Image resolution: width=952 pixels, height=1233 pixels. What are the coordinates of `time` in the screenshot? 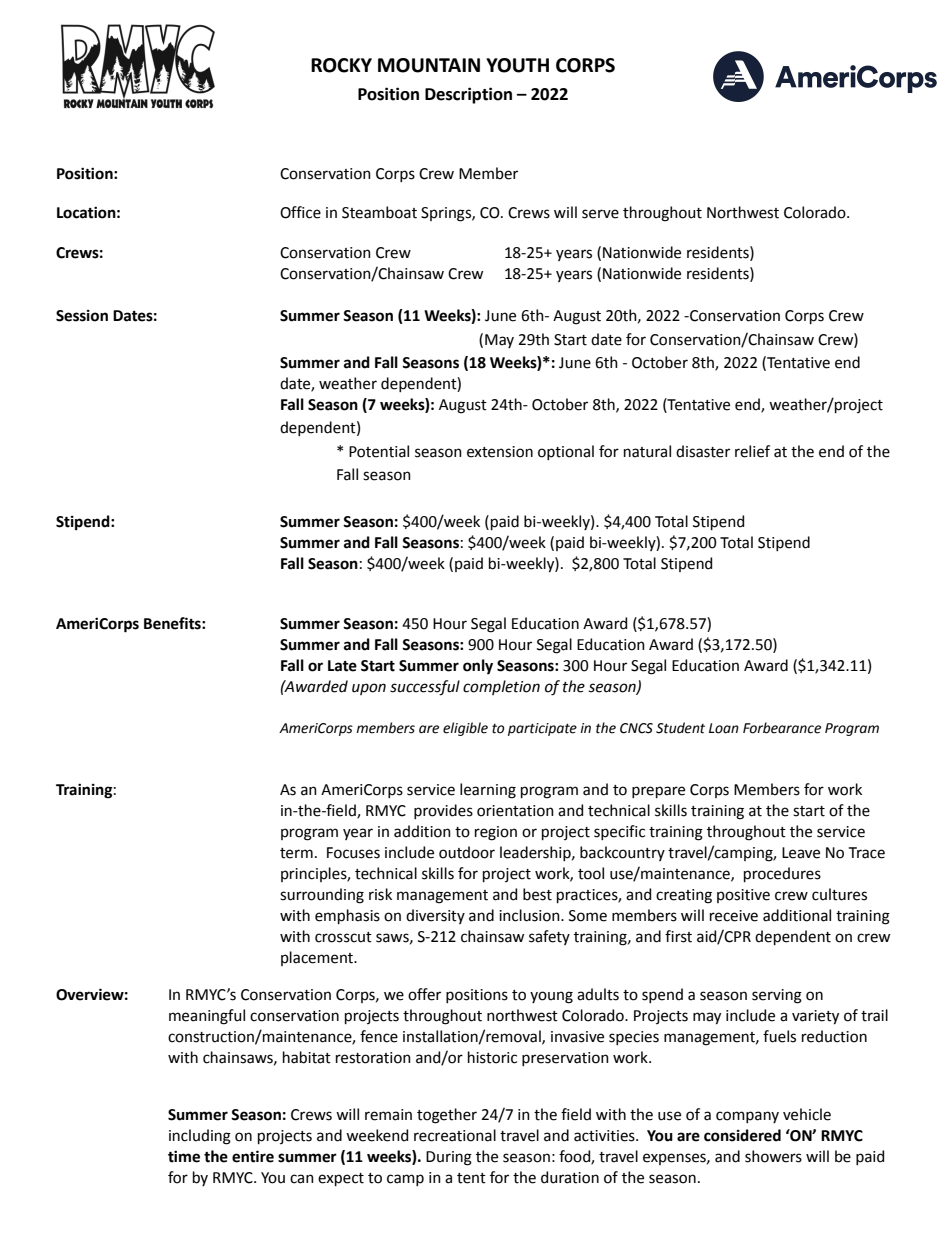 It's located at (184, 1156).
